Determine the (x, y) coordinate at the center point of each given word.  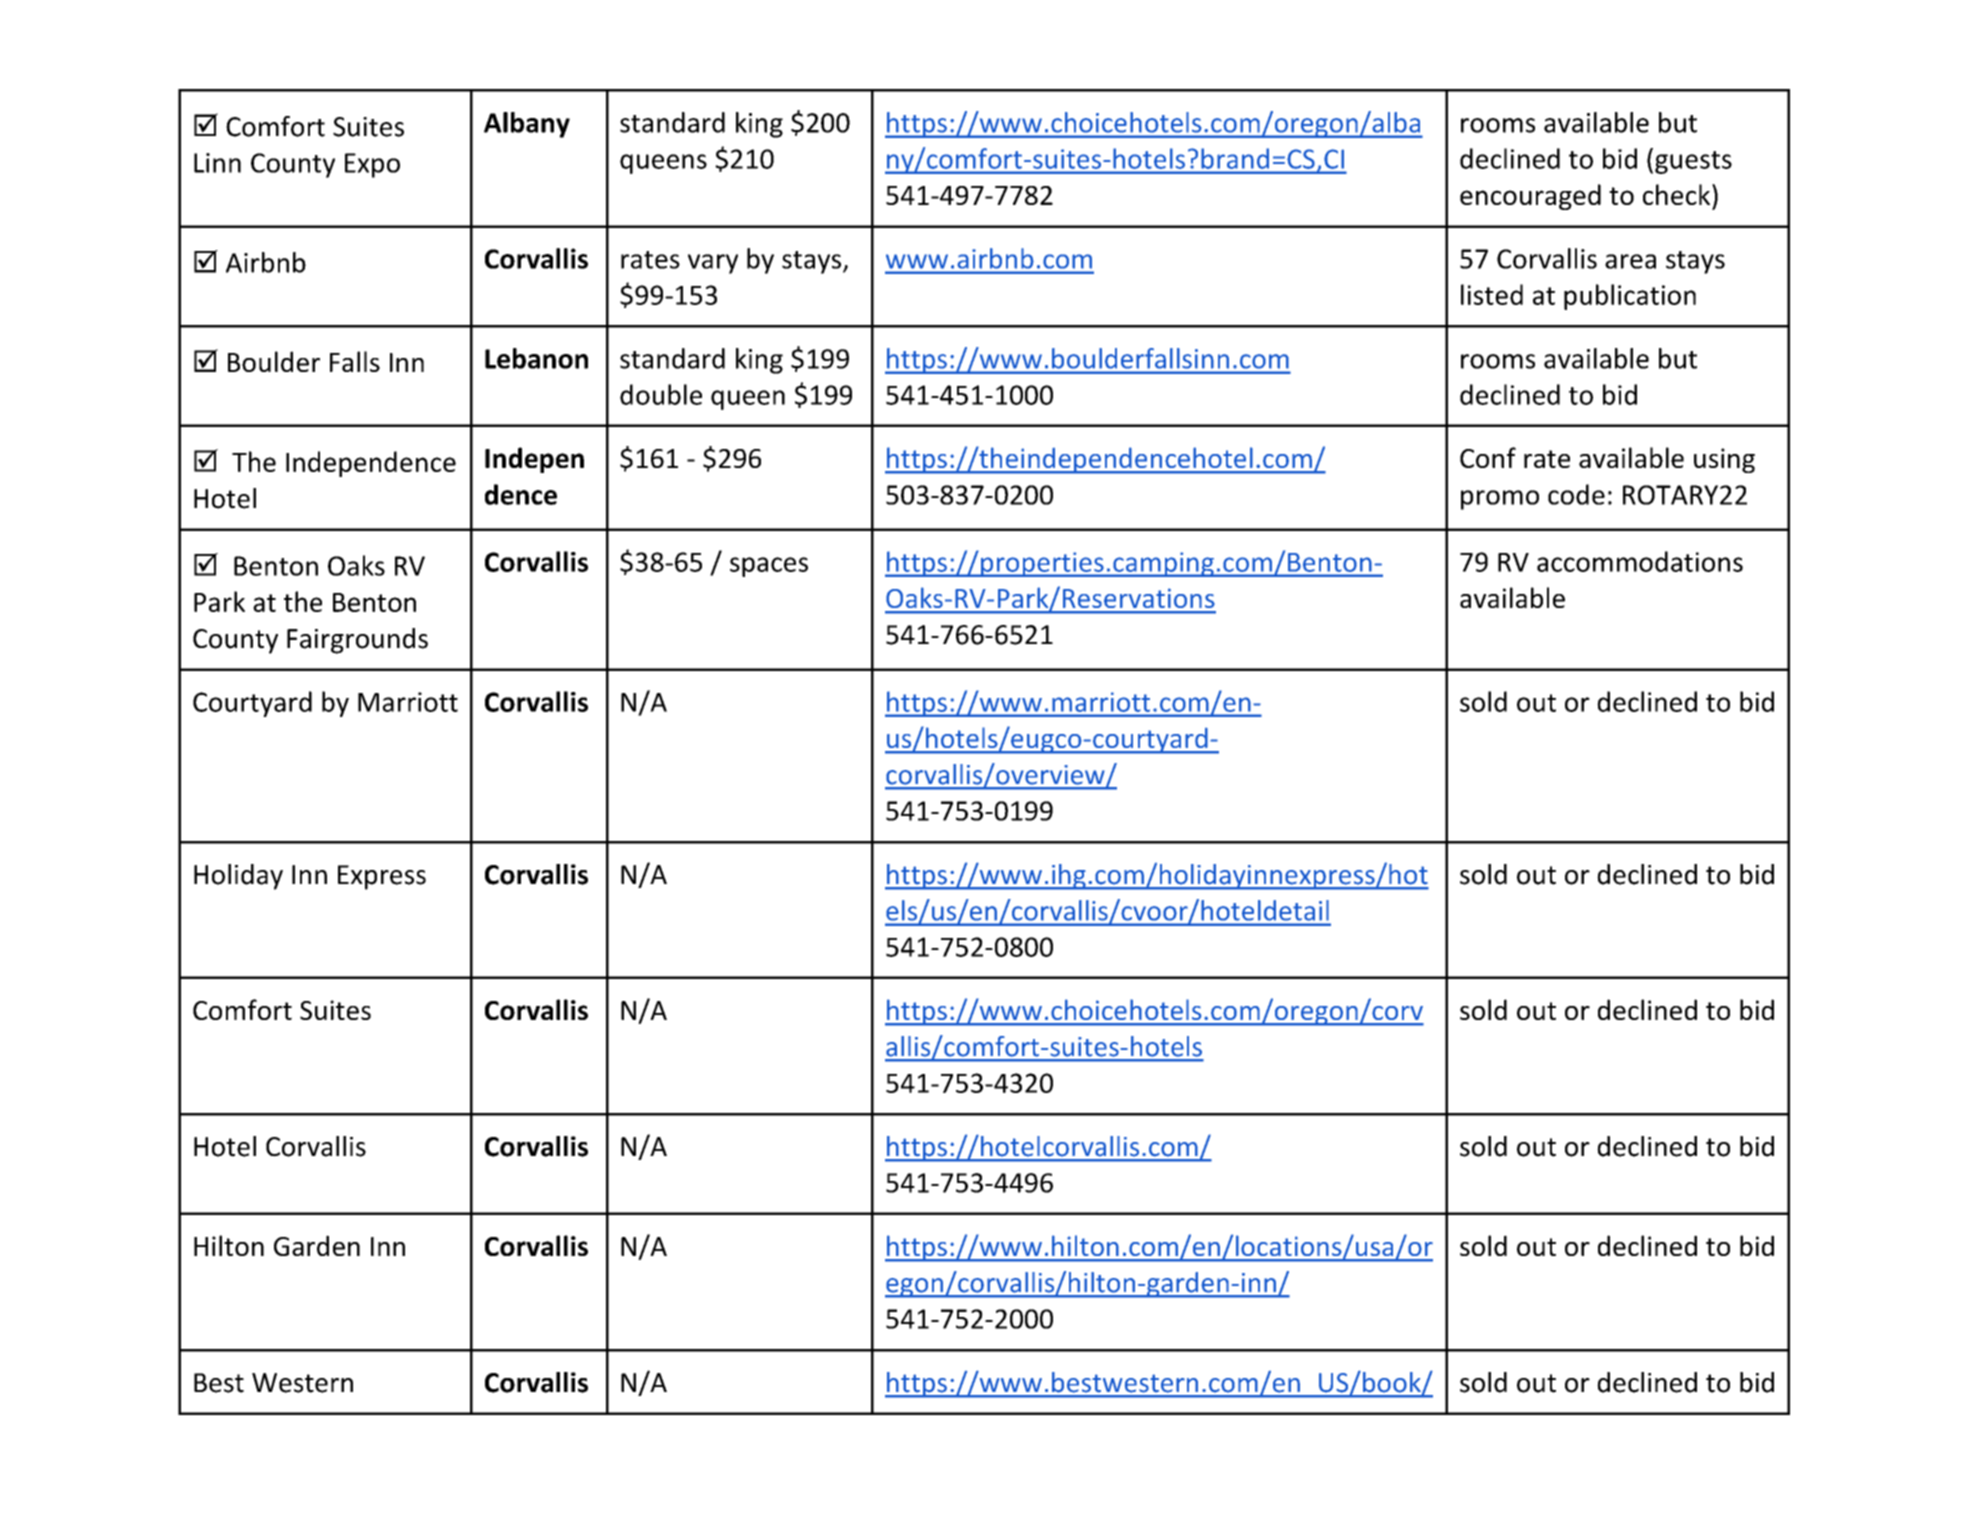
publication (1630, 297)
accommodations (1640, 561)
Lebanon (536, 358)
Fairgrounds (357, 641)
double (661, 394)
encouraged (1530, 197)
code (1576, 494)
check (1678, 194)
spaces (769, 567)
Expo (372, 165)
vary (713, 264)
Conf (1488, 457)
